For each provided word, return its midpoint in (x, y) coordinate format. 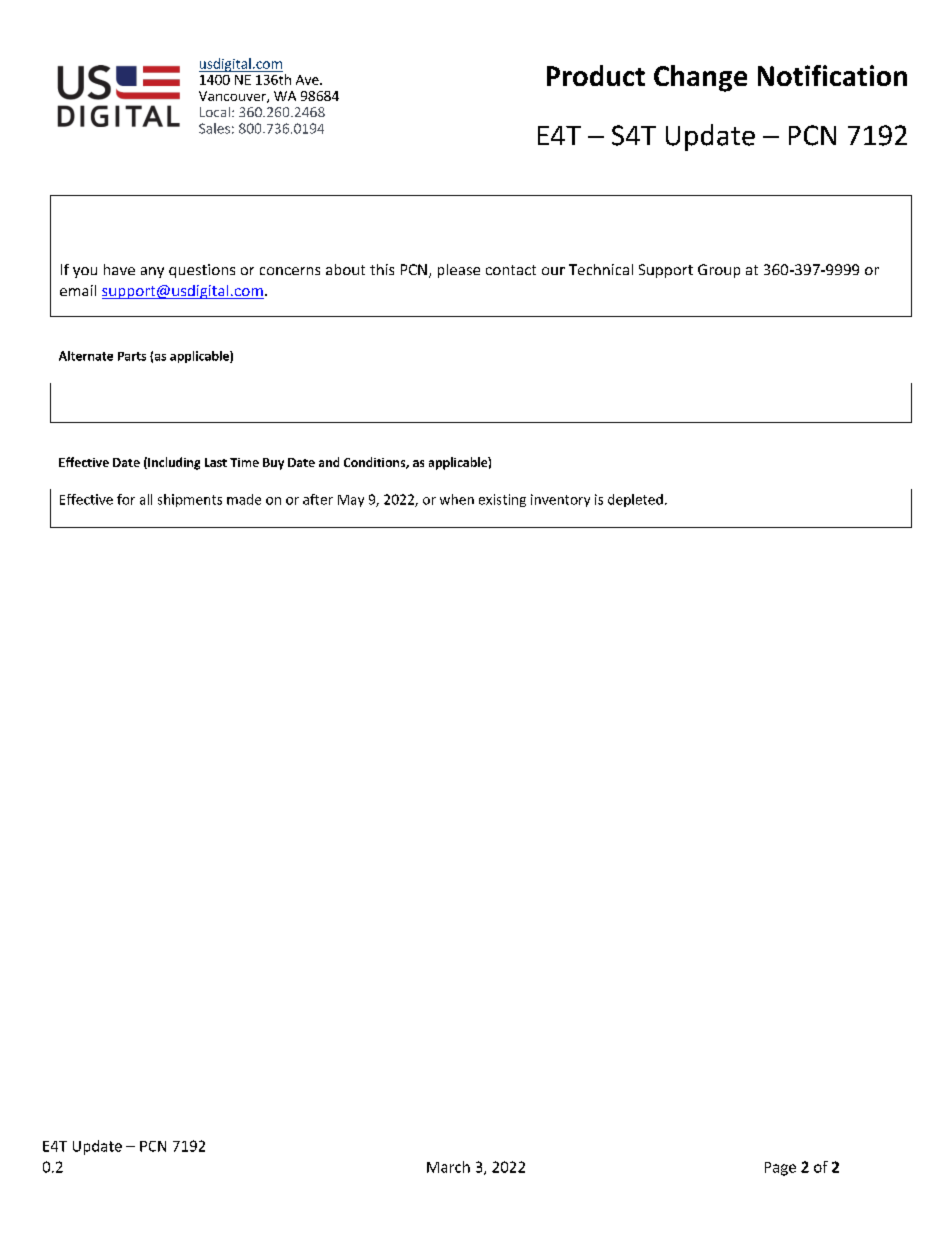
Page (780, 1169)
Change (700, 78)
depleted (635, 500)
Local (215, 112)
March (448, 1167)
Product (596, 75)
